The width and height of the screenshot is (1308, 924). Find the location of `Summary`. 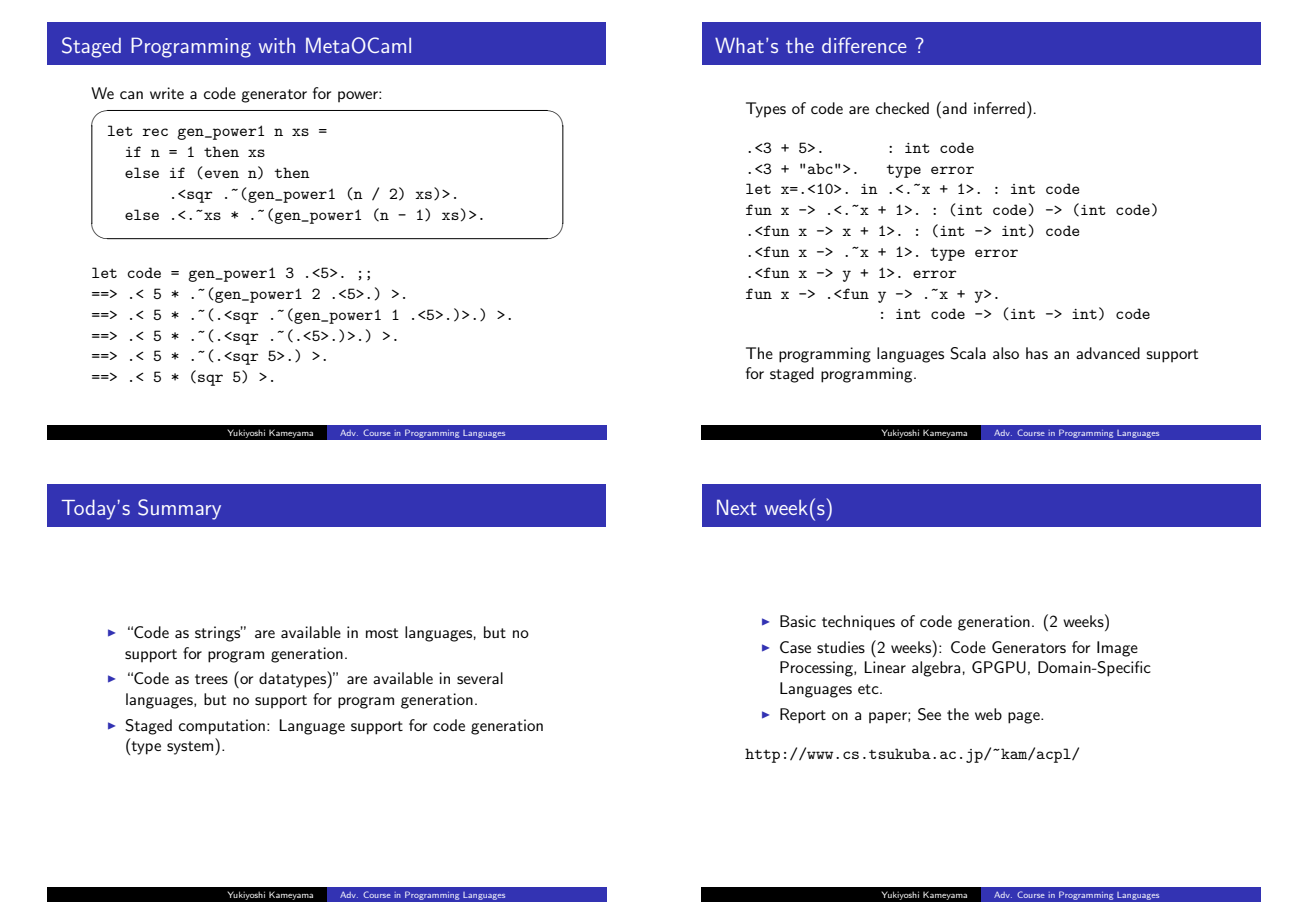

Summary is located at coordinates (179, 509).
